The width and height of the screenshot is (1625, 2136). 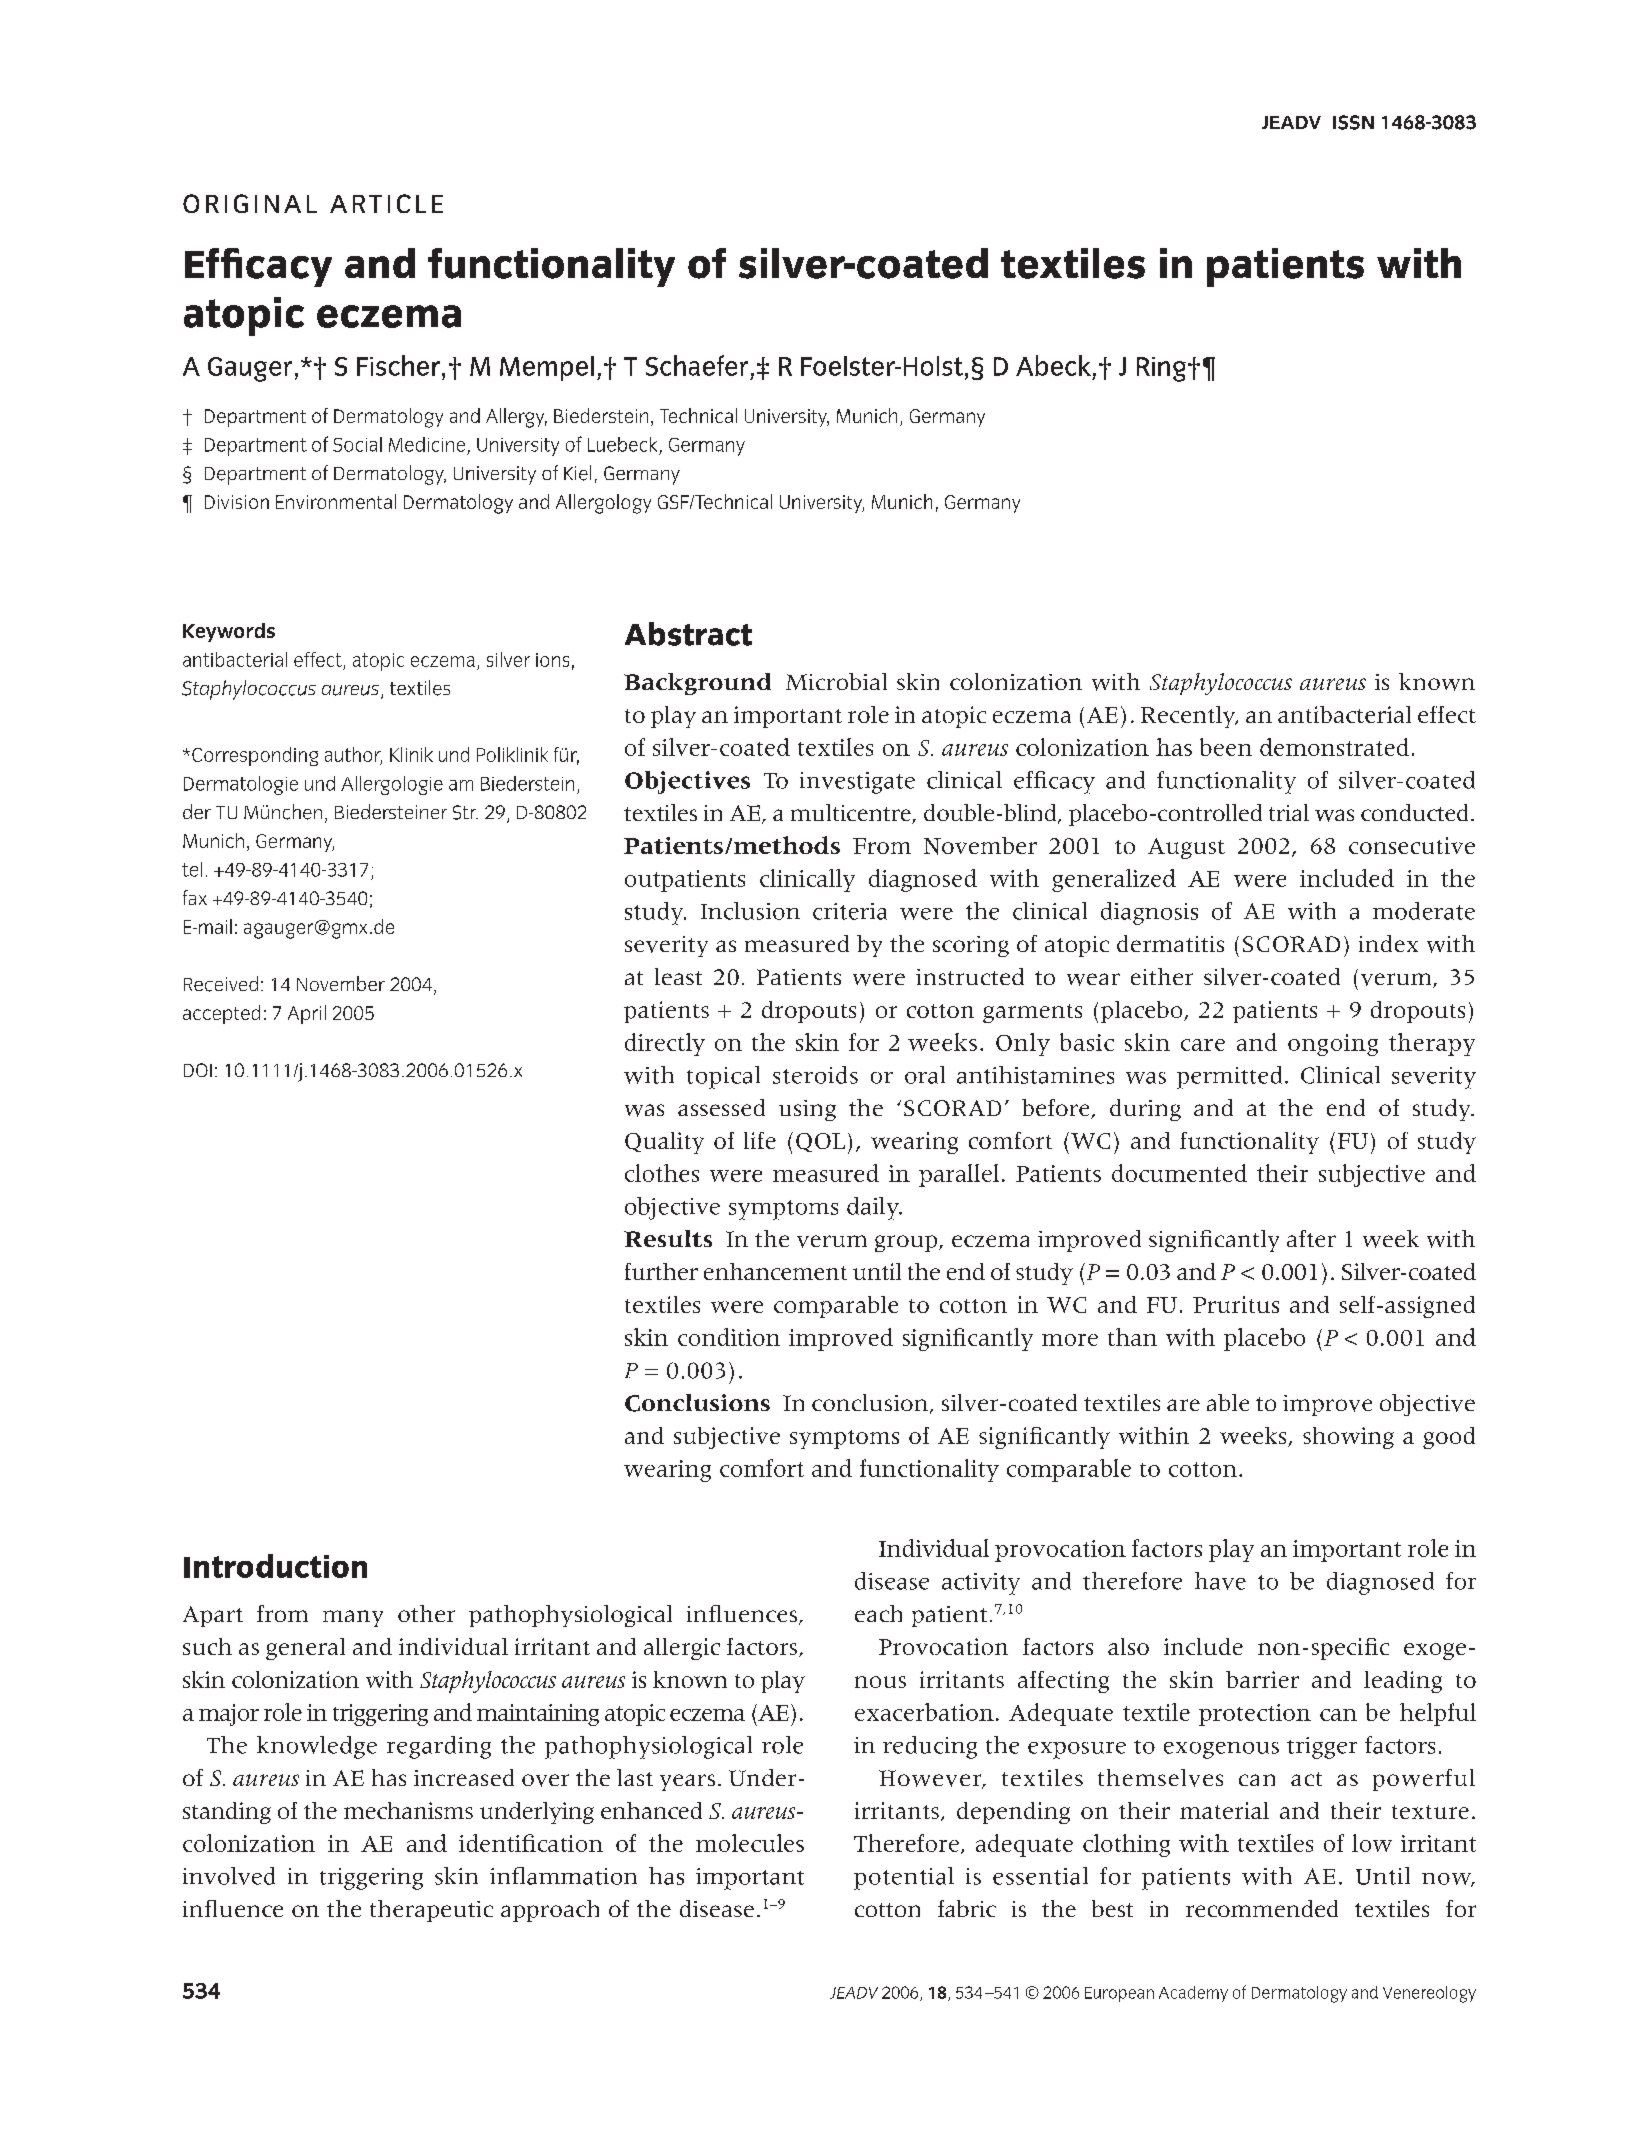 I want to click on potential, so click(x=904, y=1878).
